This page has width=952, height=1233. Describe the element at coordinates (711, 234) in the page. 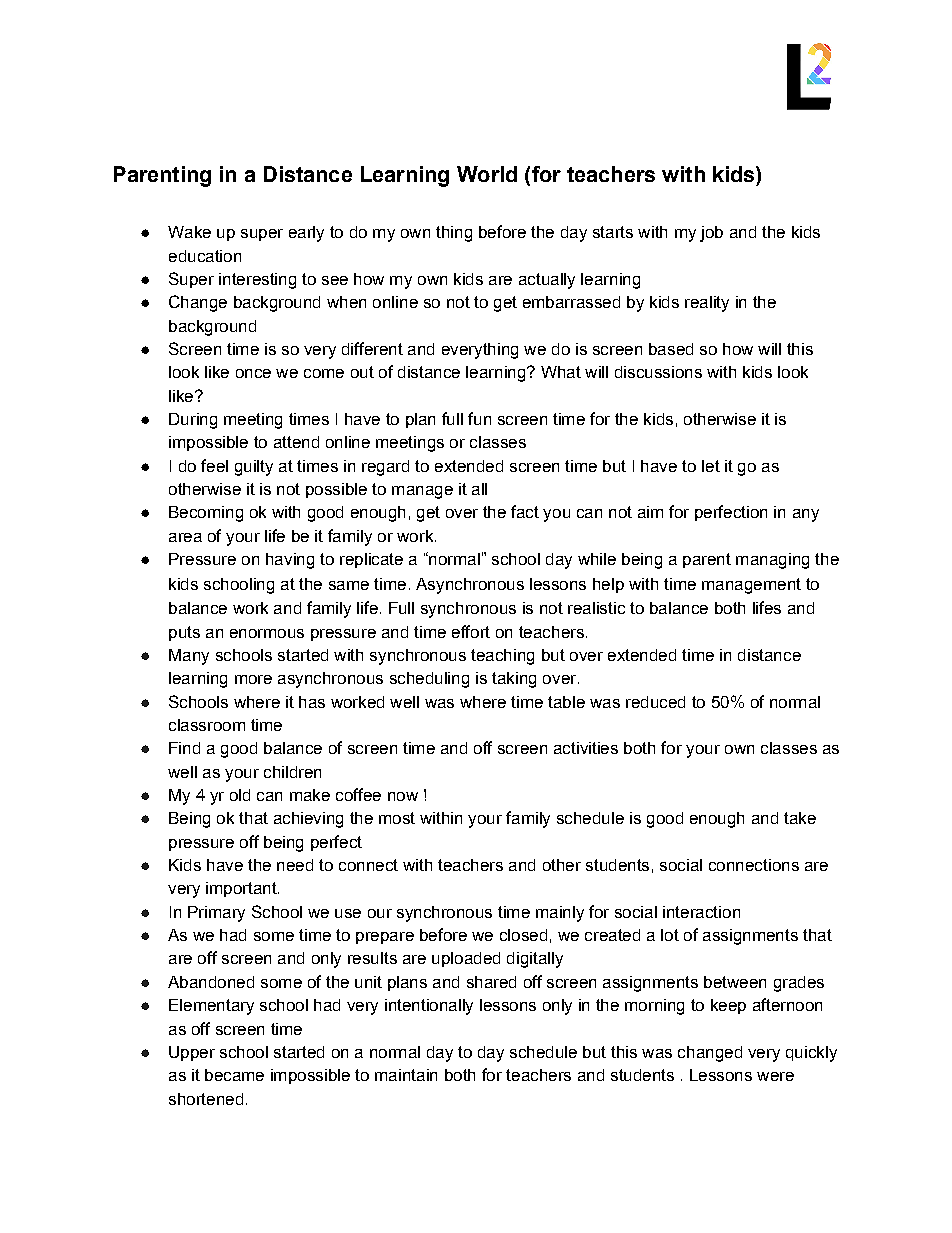

I see `job` at that location.
